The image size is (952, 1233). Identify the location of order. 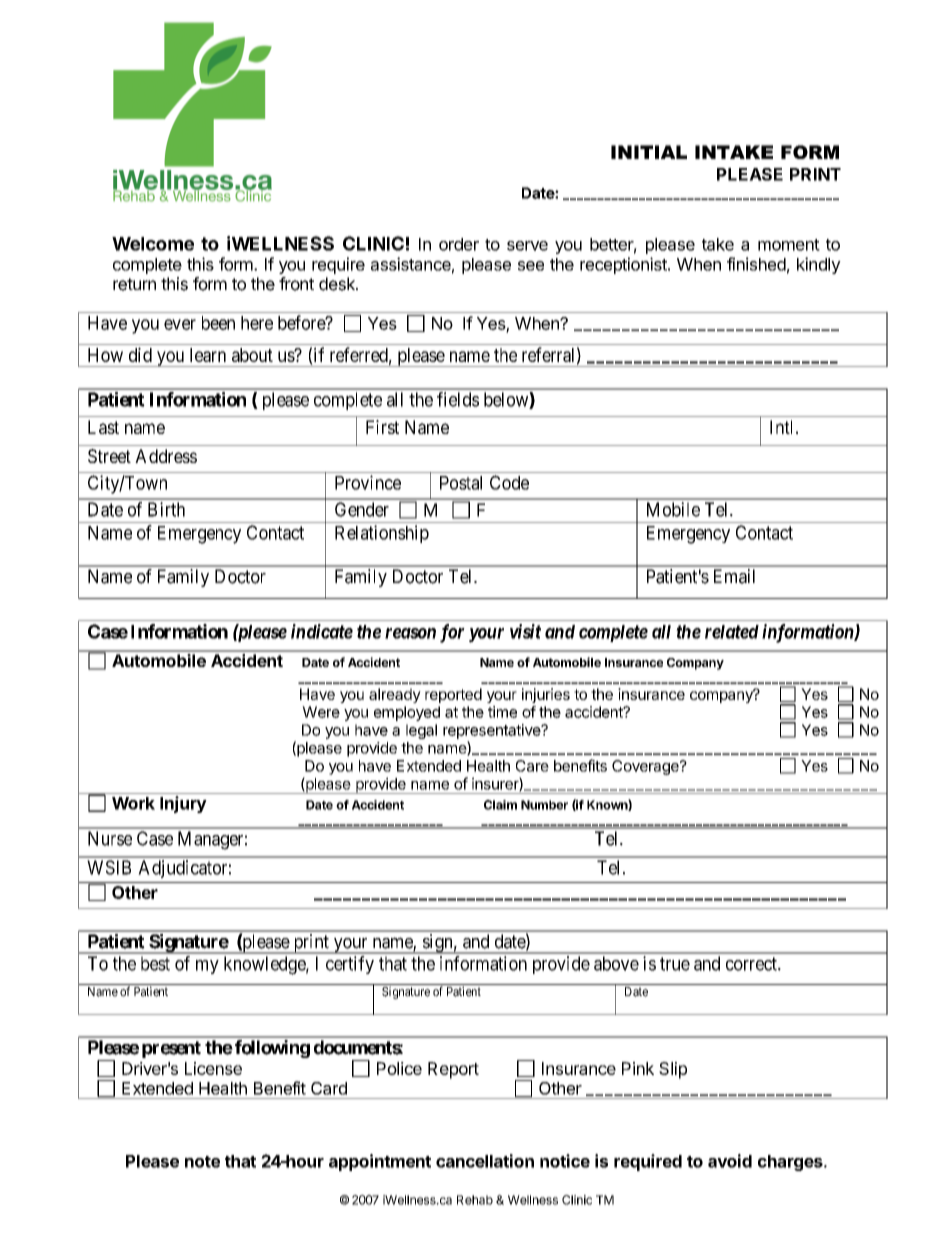
(459, 244).
